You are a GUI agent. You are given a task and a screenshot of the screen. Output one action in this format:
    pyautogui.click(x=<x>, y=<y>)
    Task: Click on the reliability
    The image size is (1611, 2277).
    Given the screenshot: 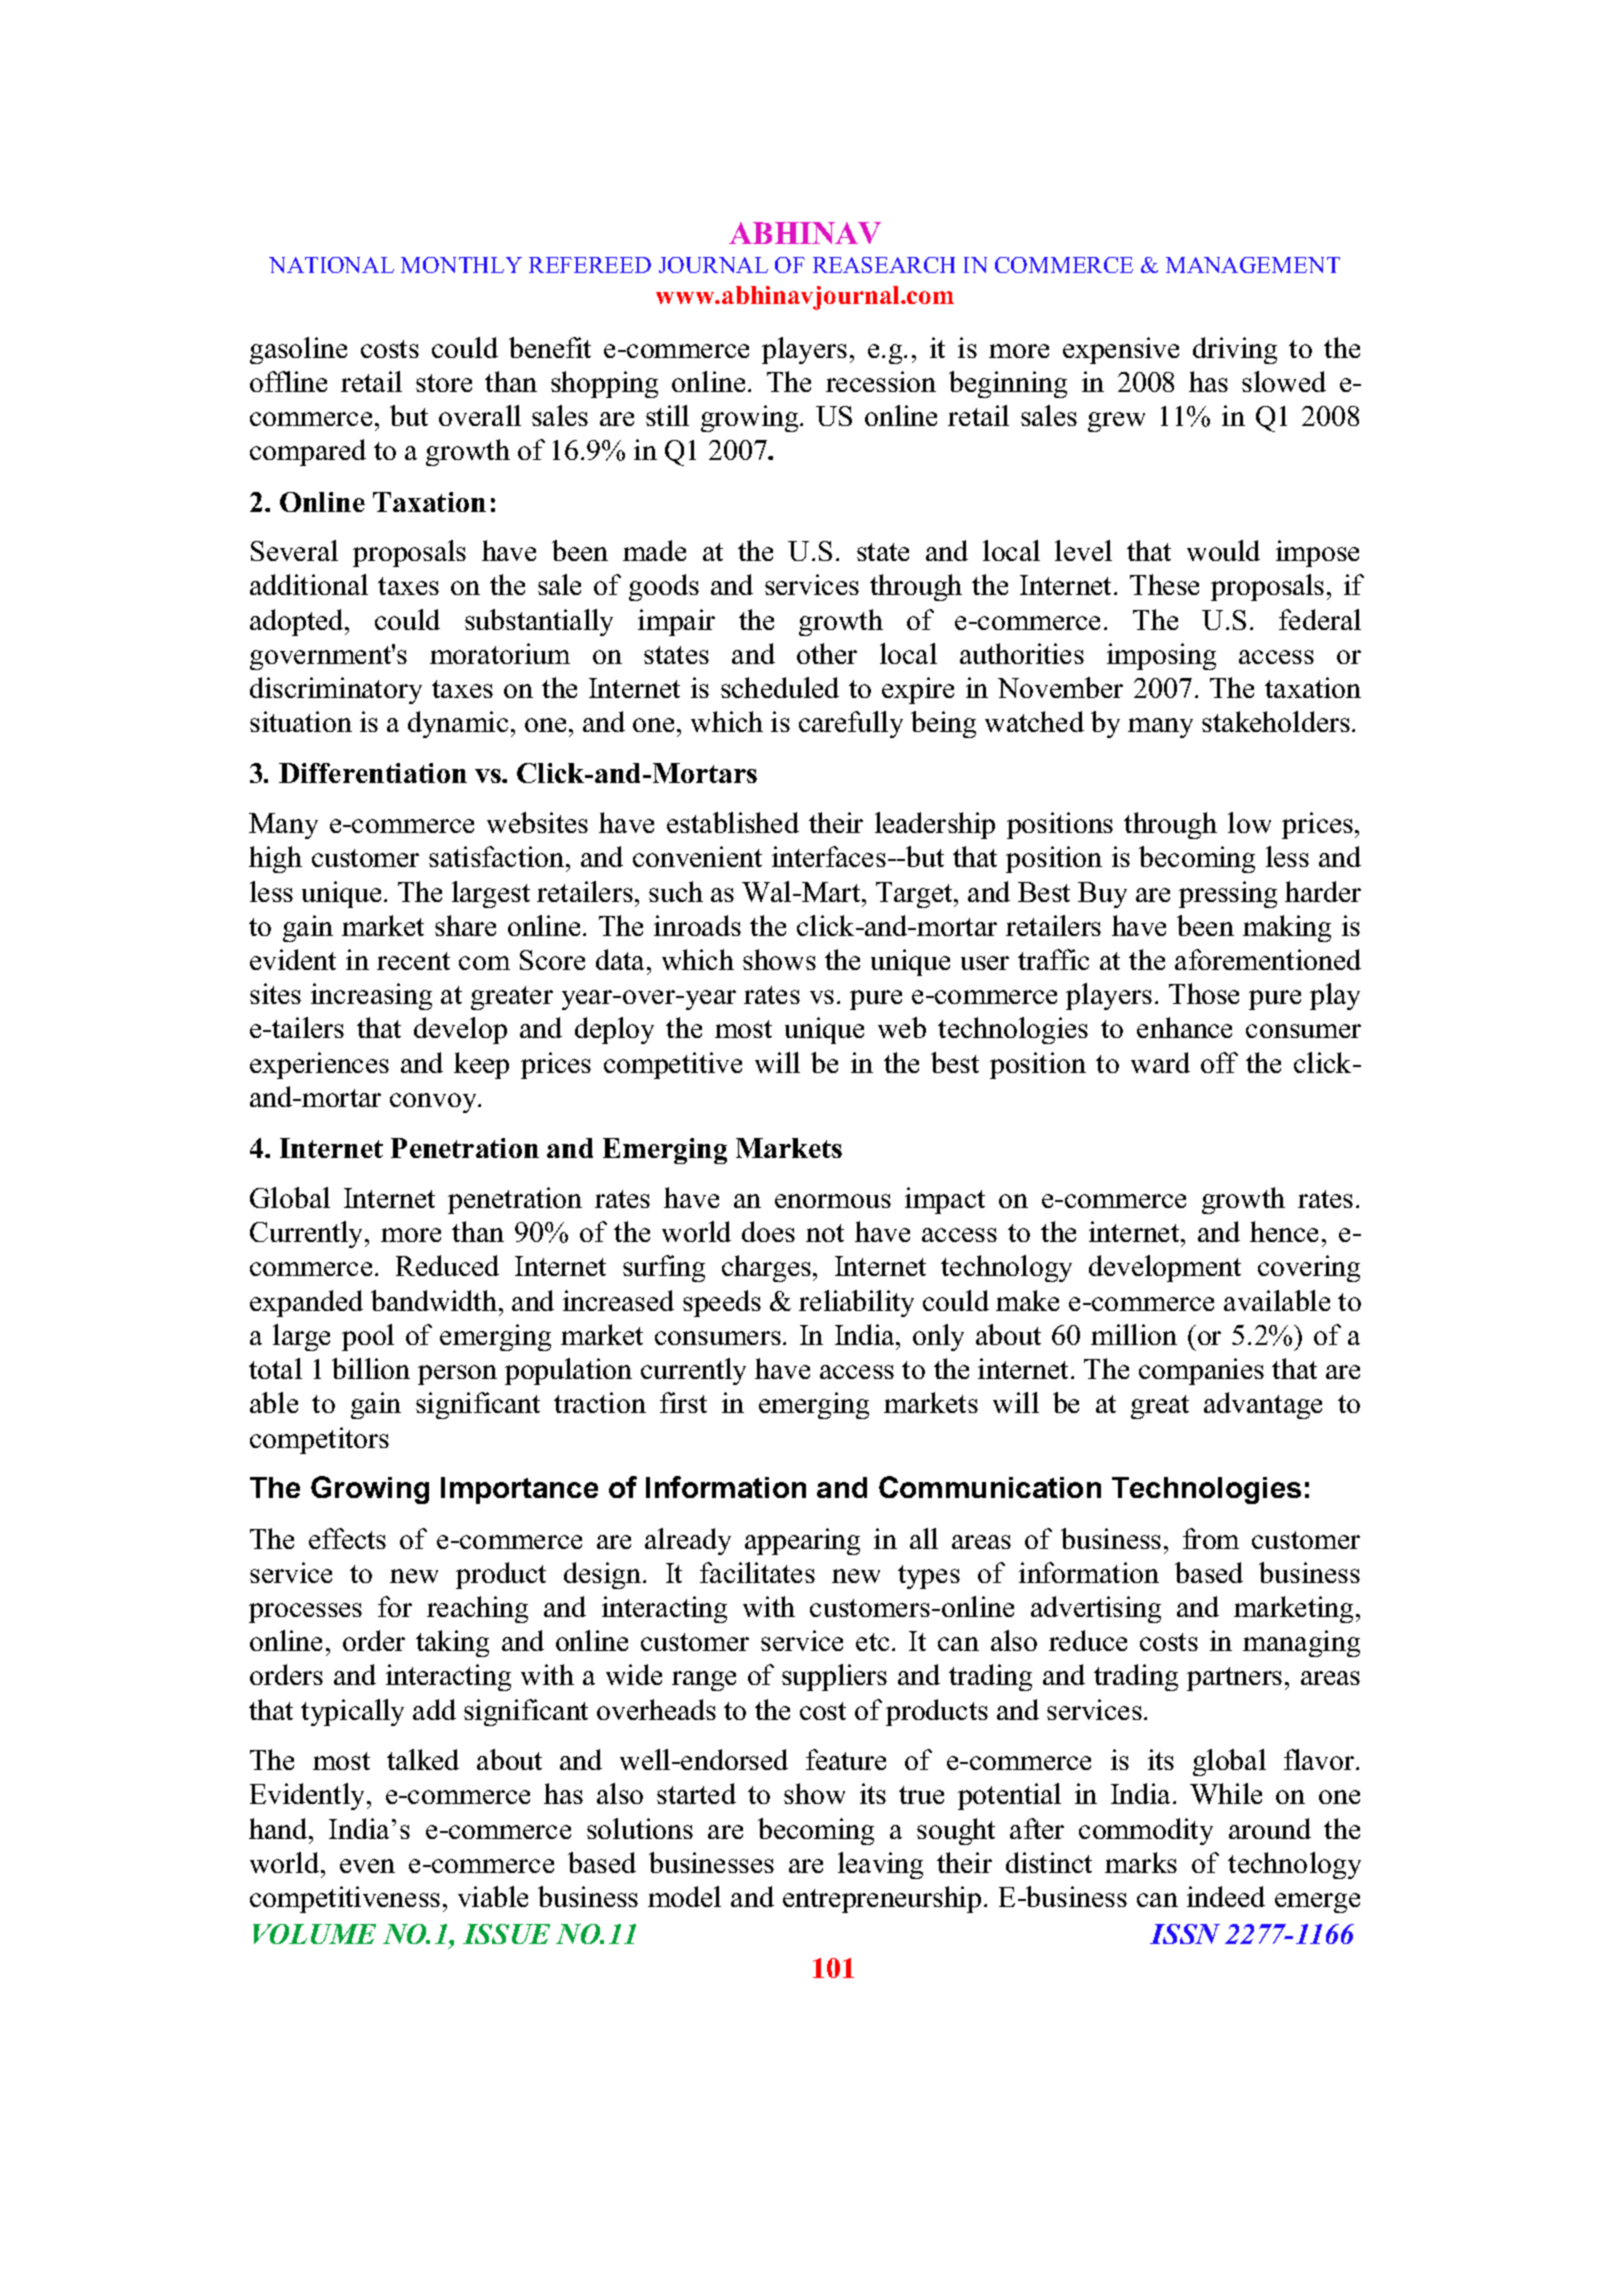 What is the action you would take?
    pyautogui.click(x=856, y=1303)
